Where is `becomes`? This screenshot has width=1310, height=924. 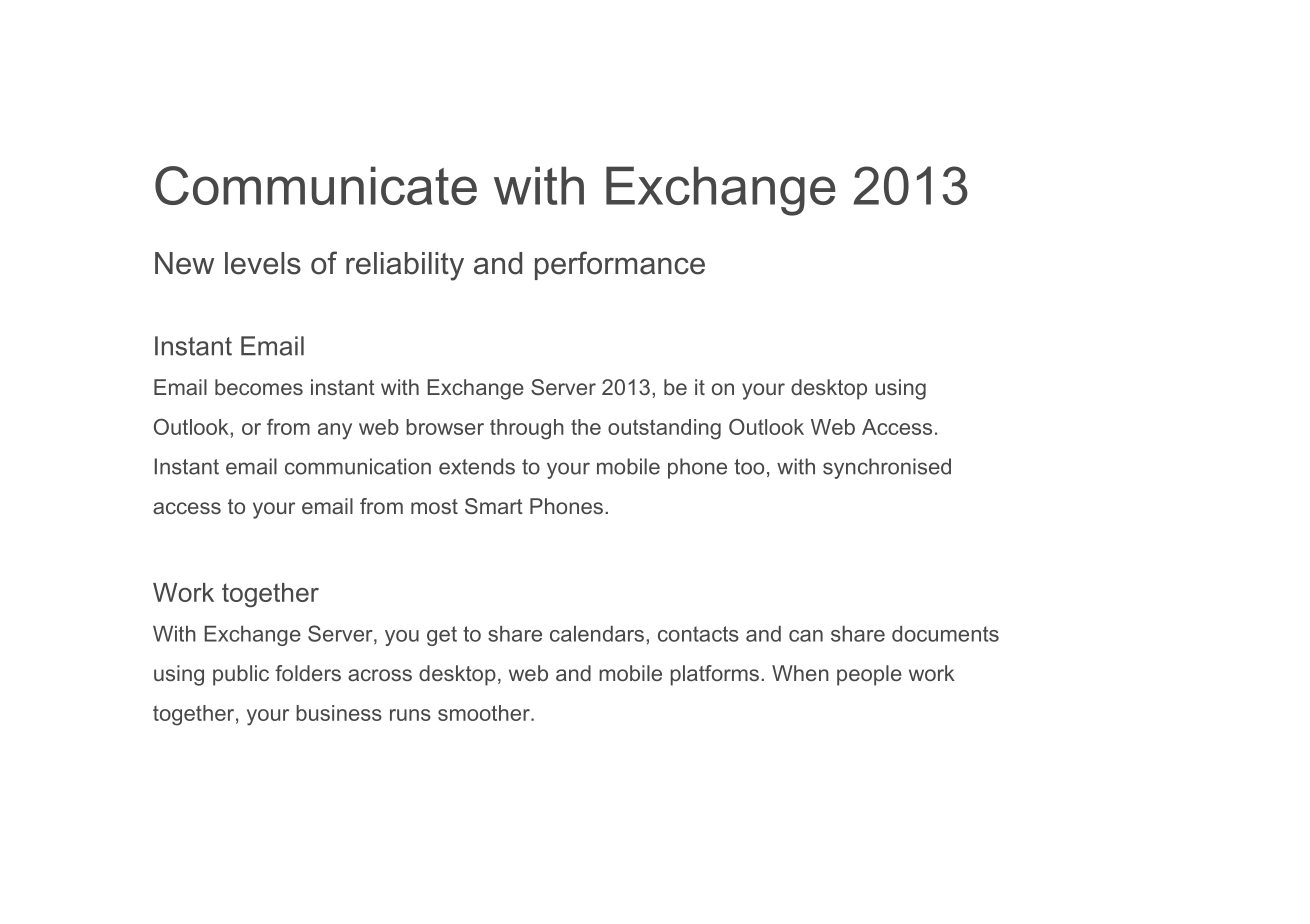 becomes is located at coordinates (259, 387).
